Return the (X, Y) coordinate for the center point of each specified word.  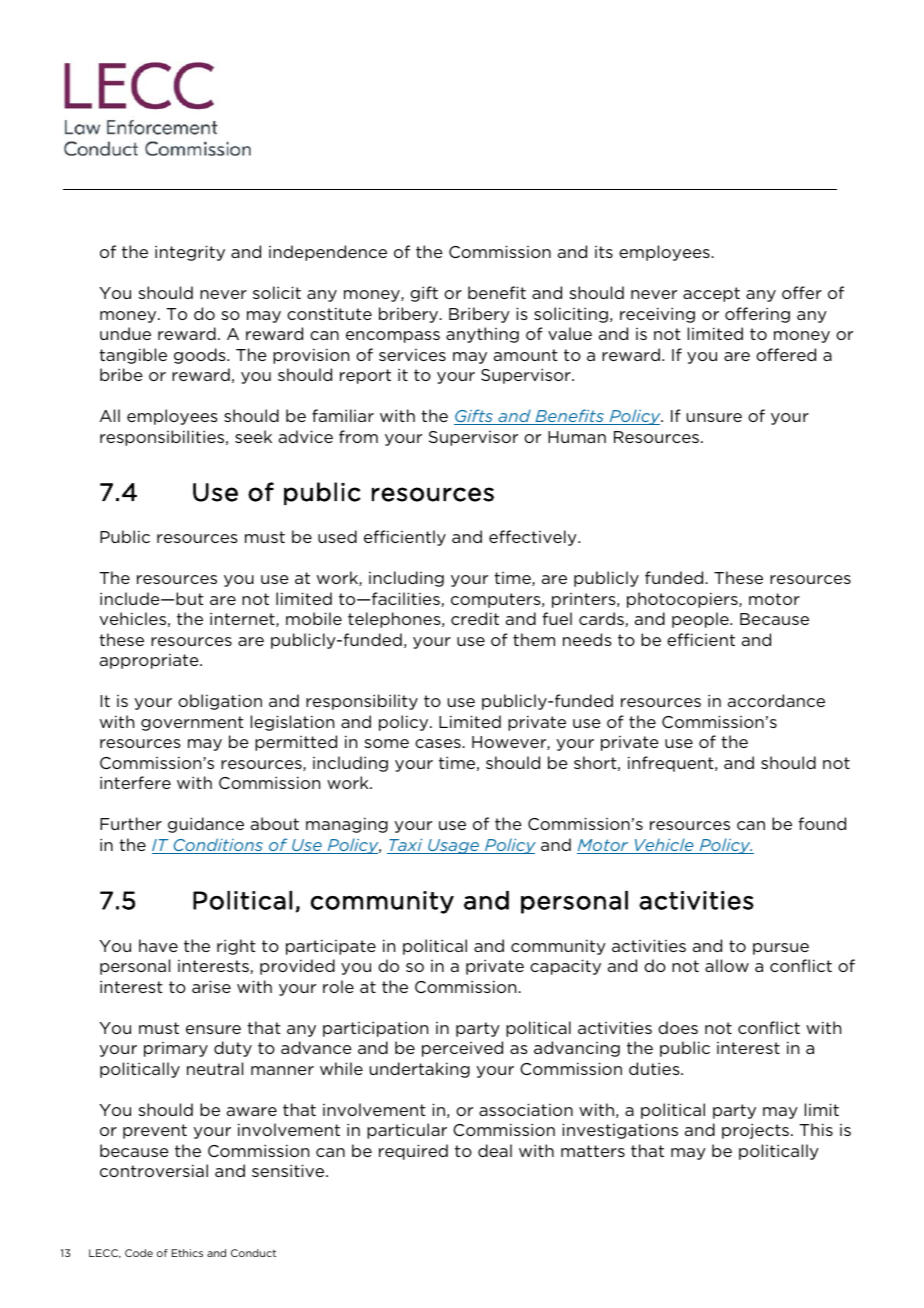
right (236, 947)
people (701, 620)
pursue (781, 949)
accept (711, 294)
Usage (453, 846)
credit (475, 618)
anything (482, 335)
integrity (190, 253)
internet (243, 619)
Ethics (187, 1253)
